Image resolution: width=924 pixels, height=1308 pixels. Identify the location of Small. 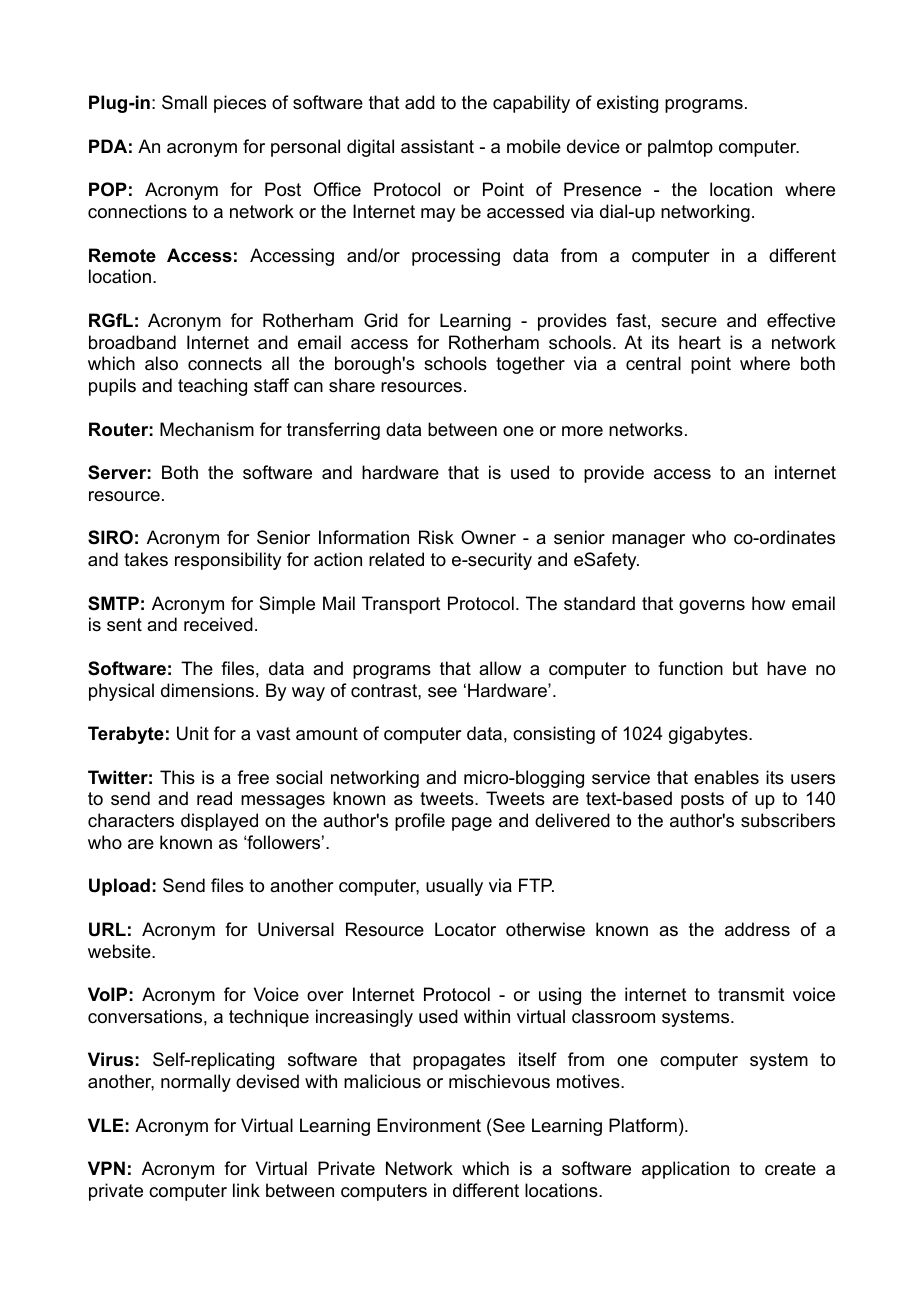
(184, 102).
